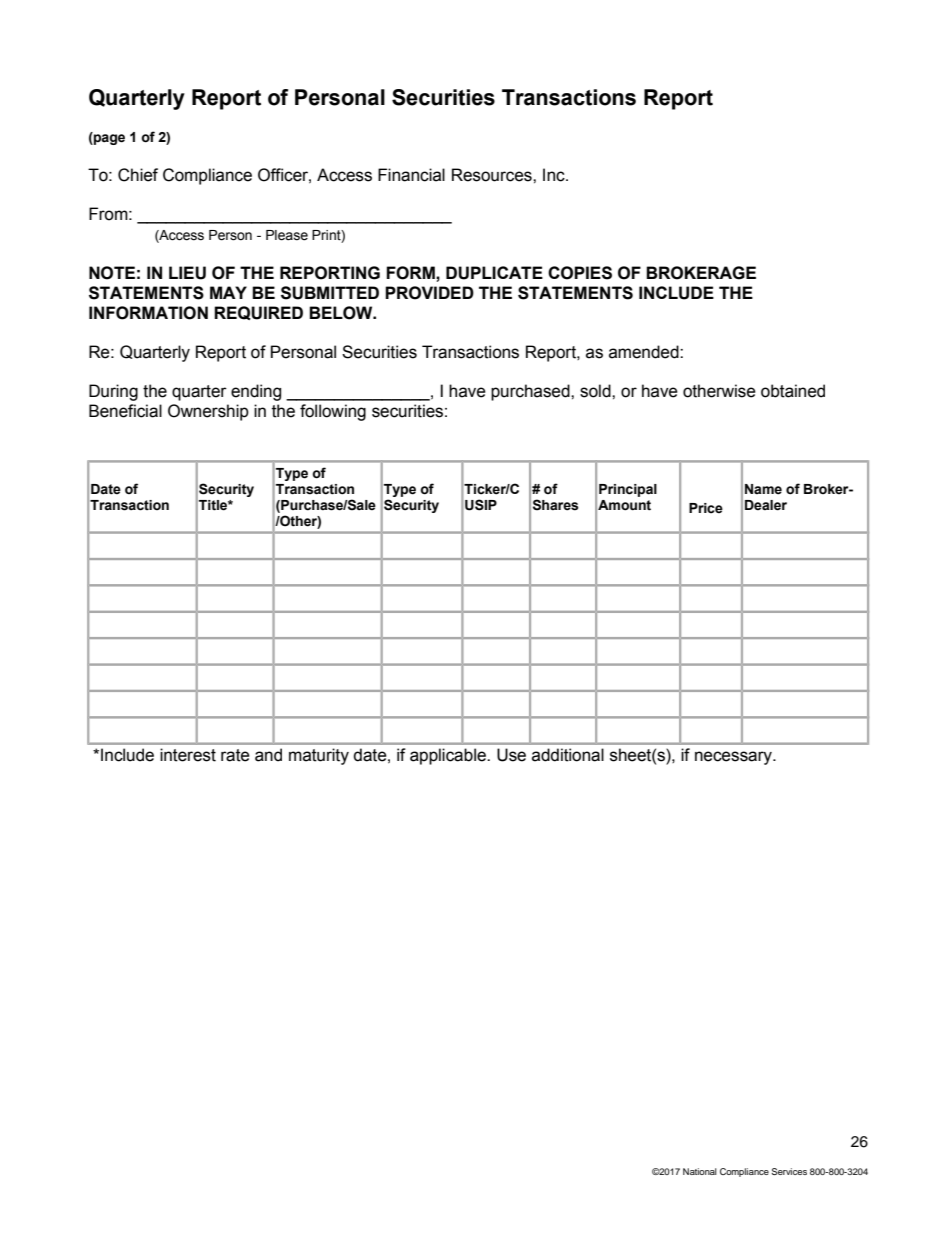 The width and height of the screenshot is (952, 1233). I want to click on COPIES, so click(580, 273).
